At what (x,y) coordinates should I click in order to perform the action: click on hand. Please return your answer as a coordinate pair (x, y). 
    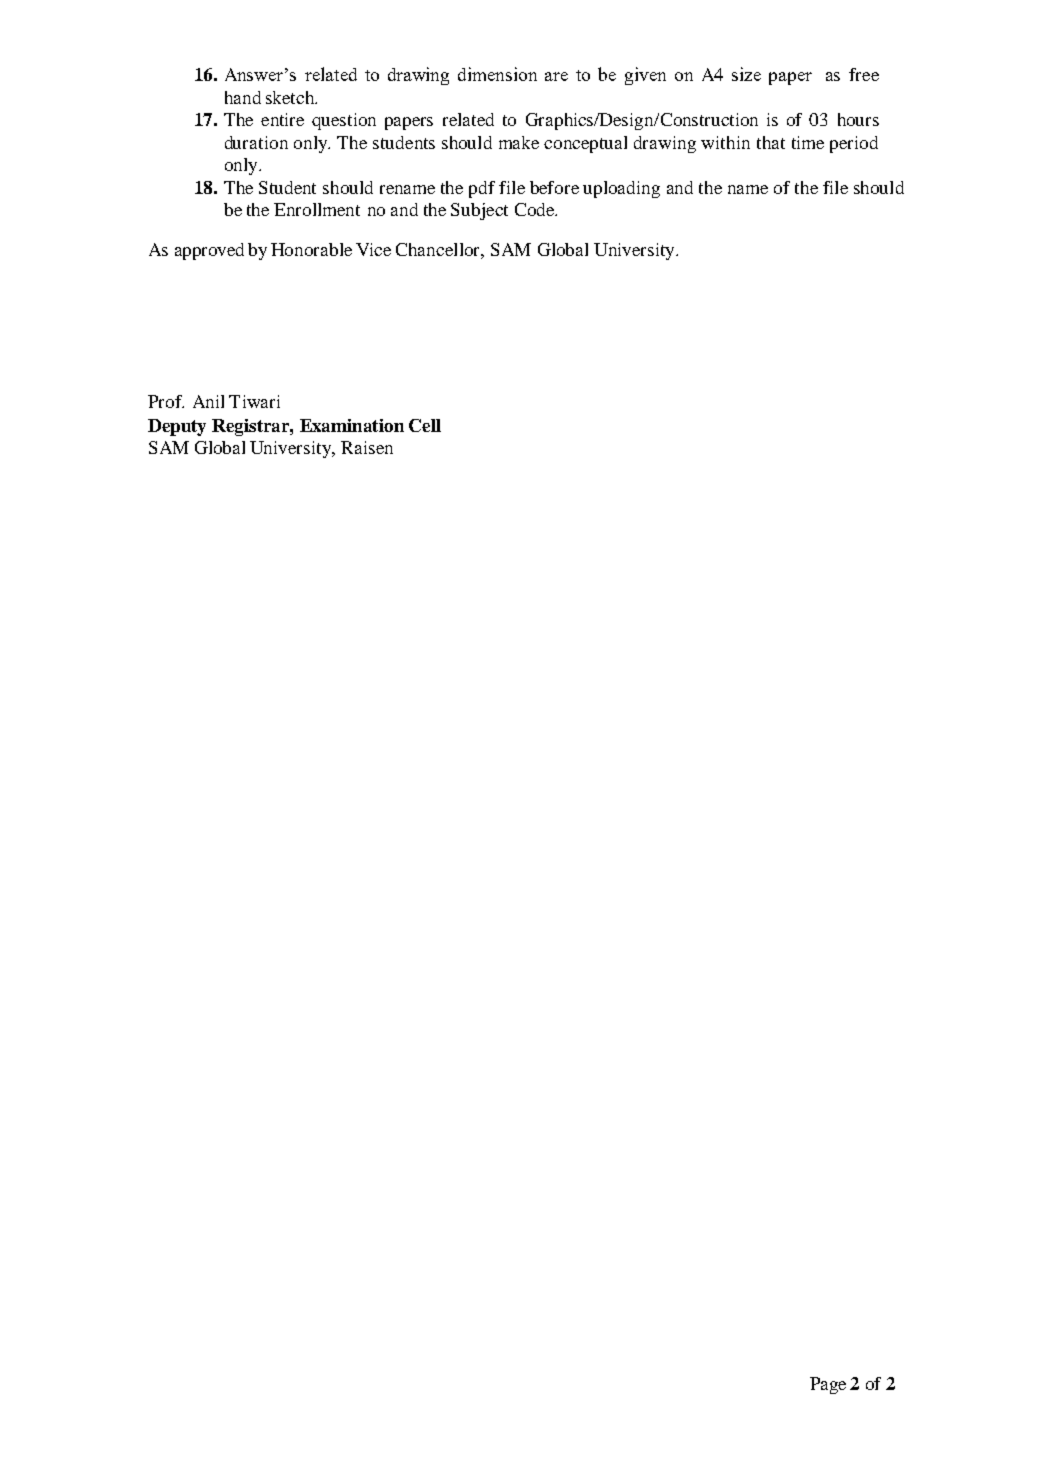
    Looking at the image, I should click on (243, 97).
